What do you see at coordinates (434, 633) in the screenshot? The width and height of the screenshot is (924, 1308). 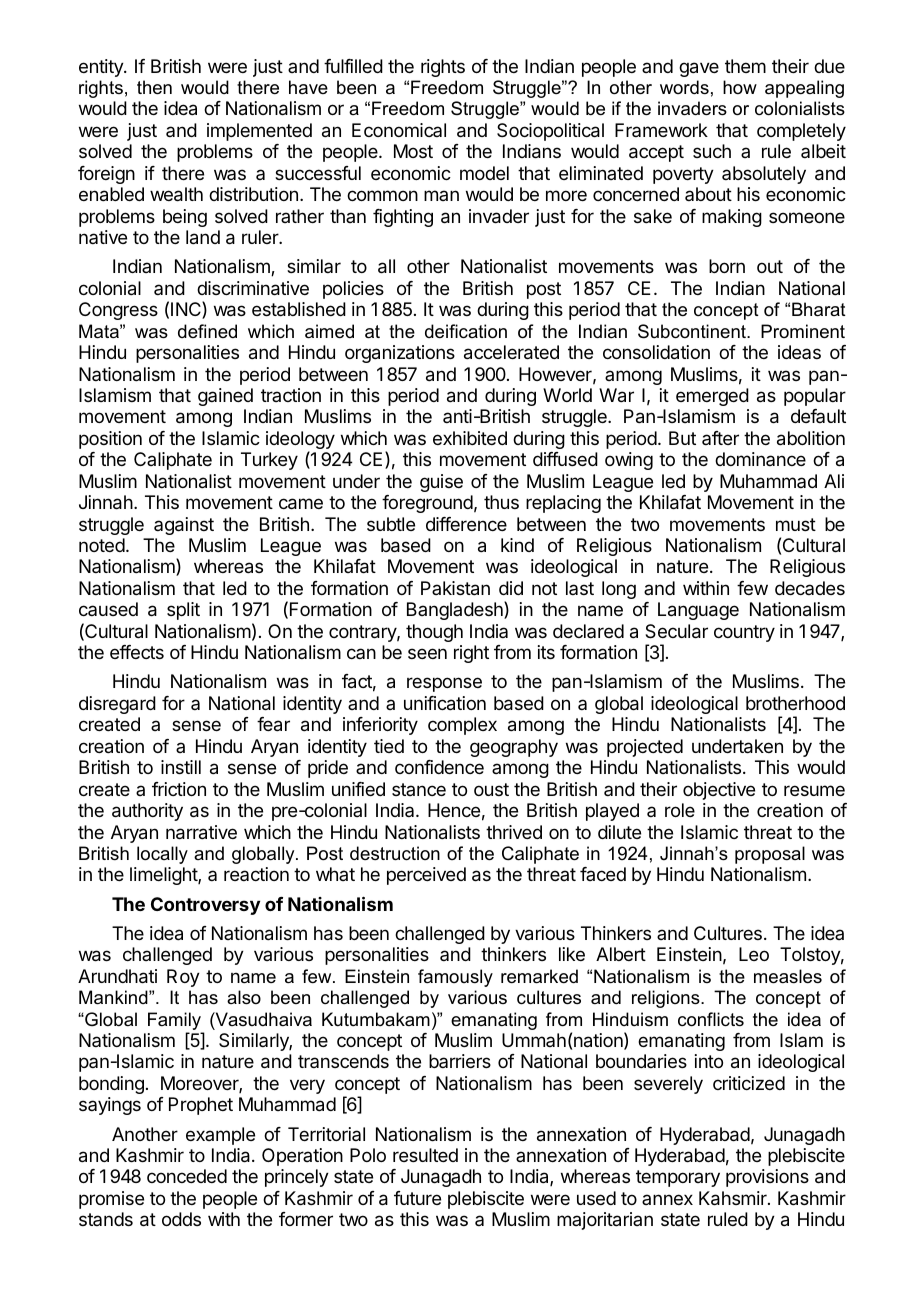 I see `though` at bounding box center [434, 633].
